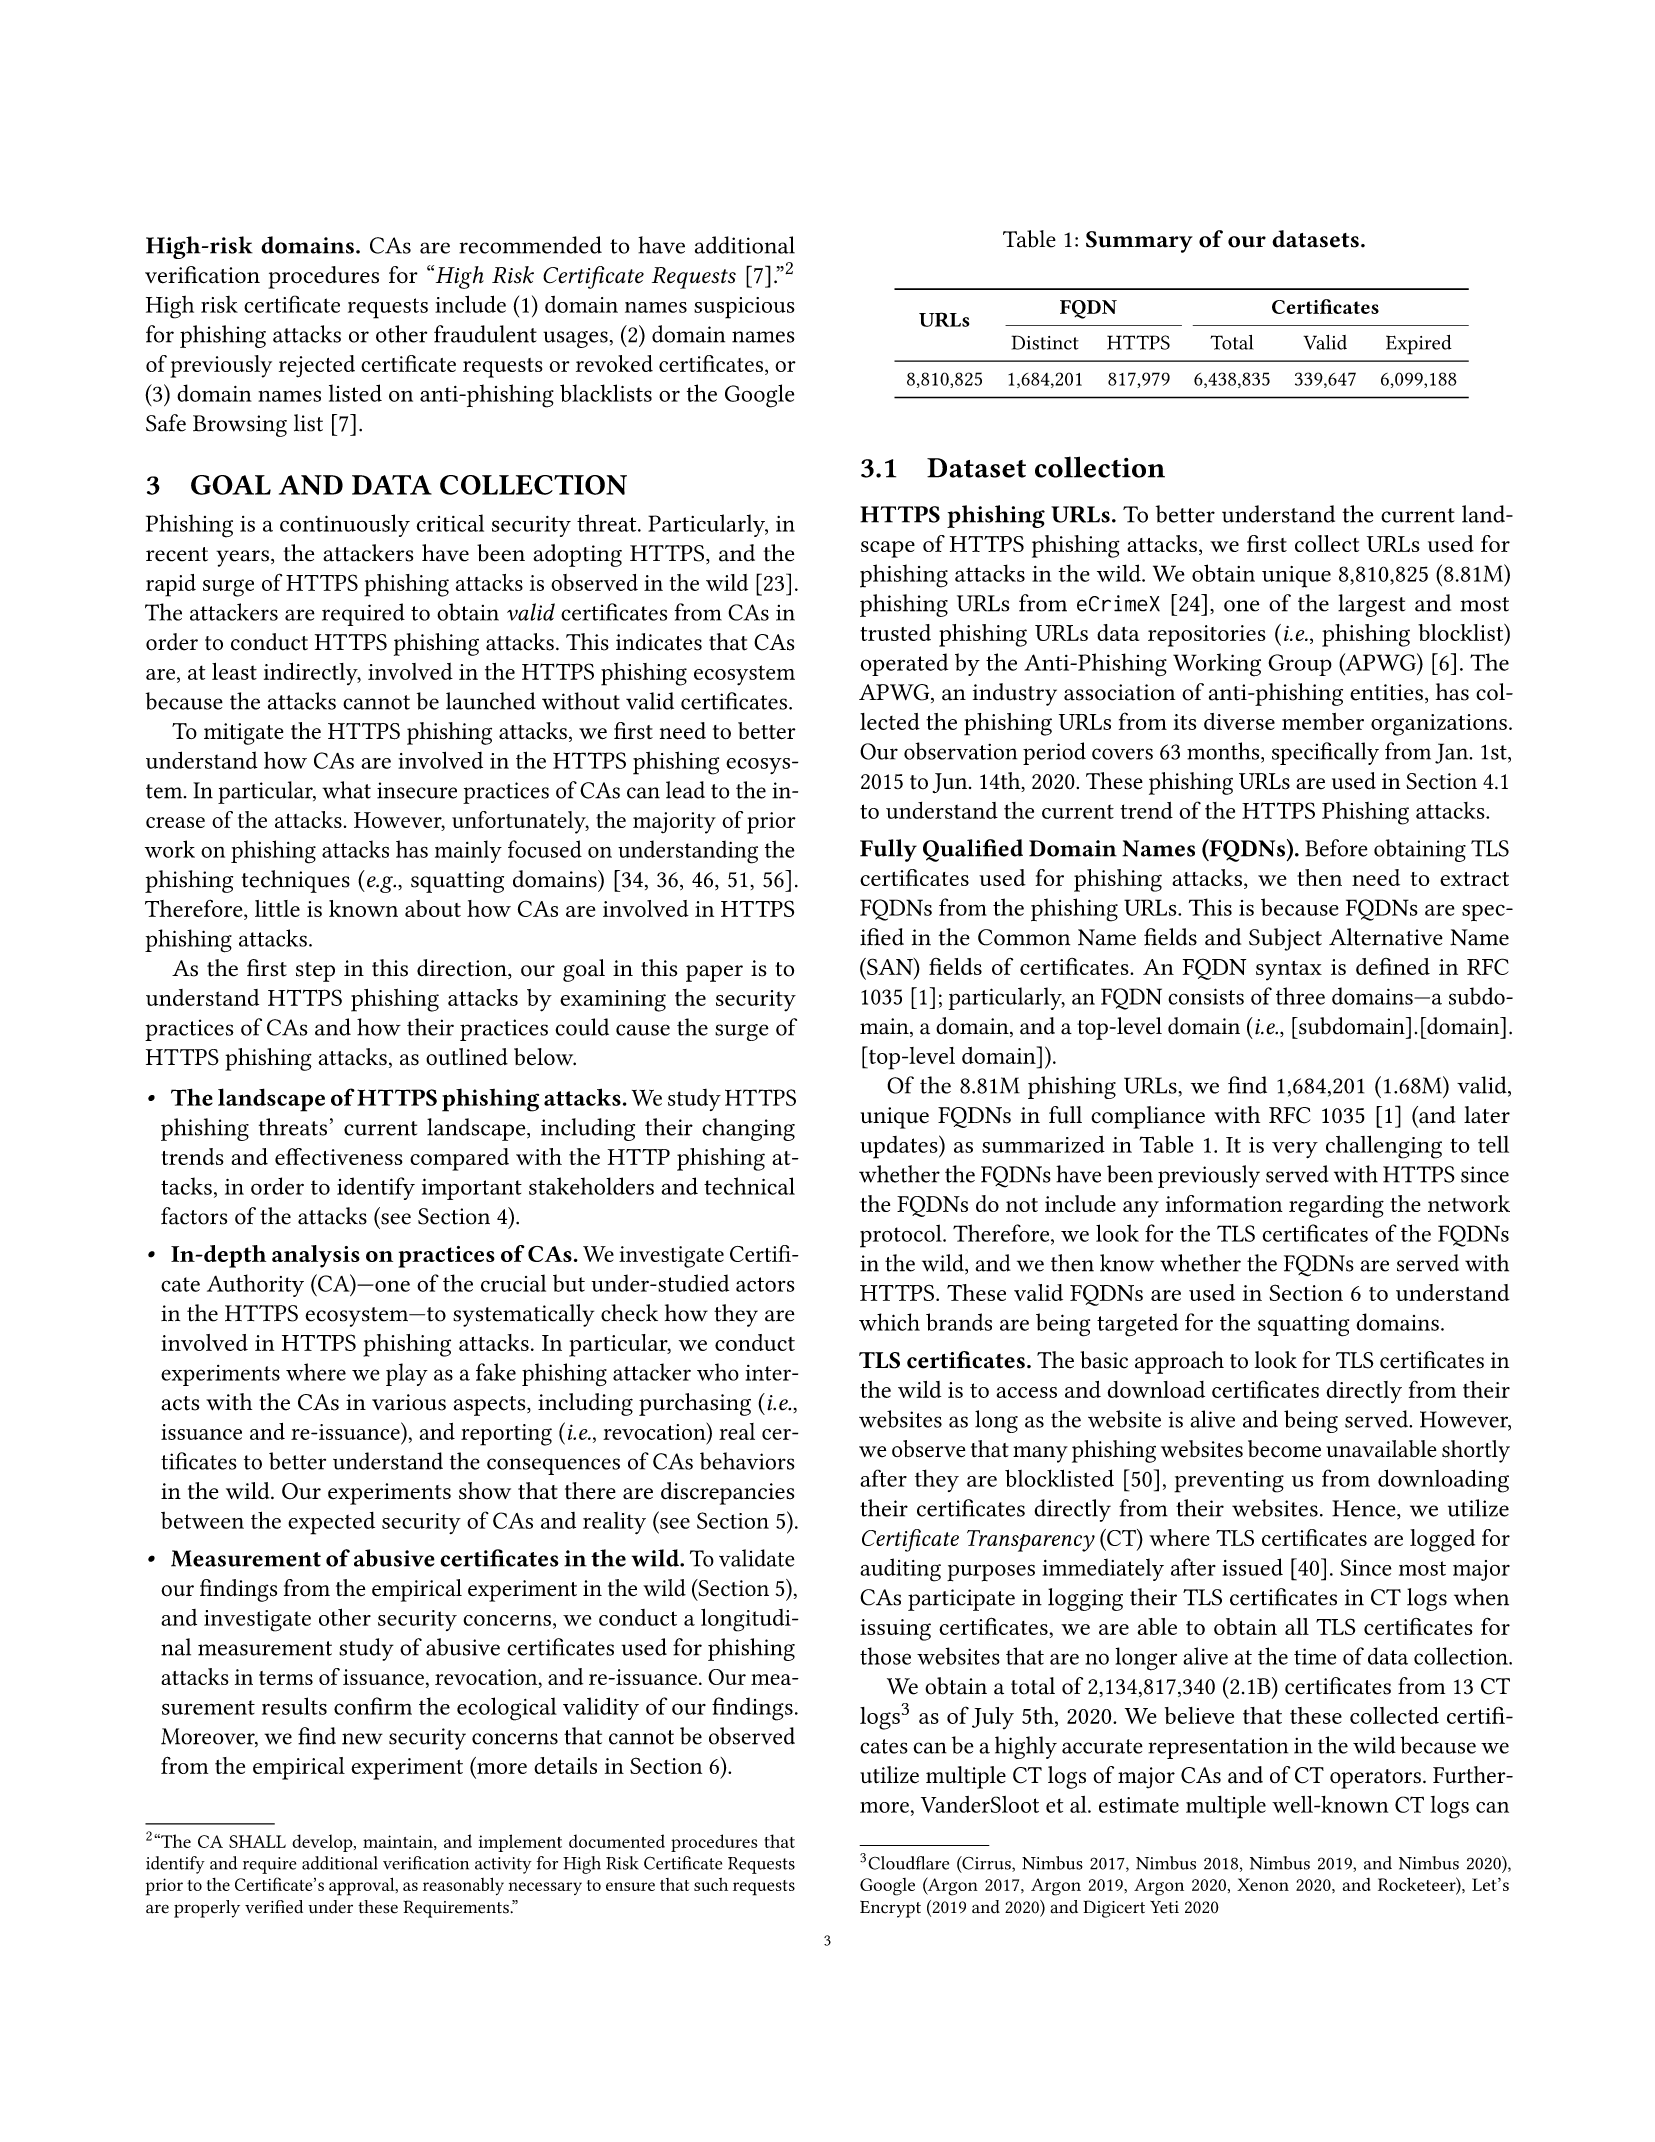 This image has width=1655, height=2142. I want to click on what, so click(346, 790).
